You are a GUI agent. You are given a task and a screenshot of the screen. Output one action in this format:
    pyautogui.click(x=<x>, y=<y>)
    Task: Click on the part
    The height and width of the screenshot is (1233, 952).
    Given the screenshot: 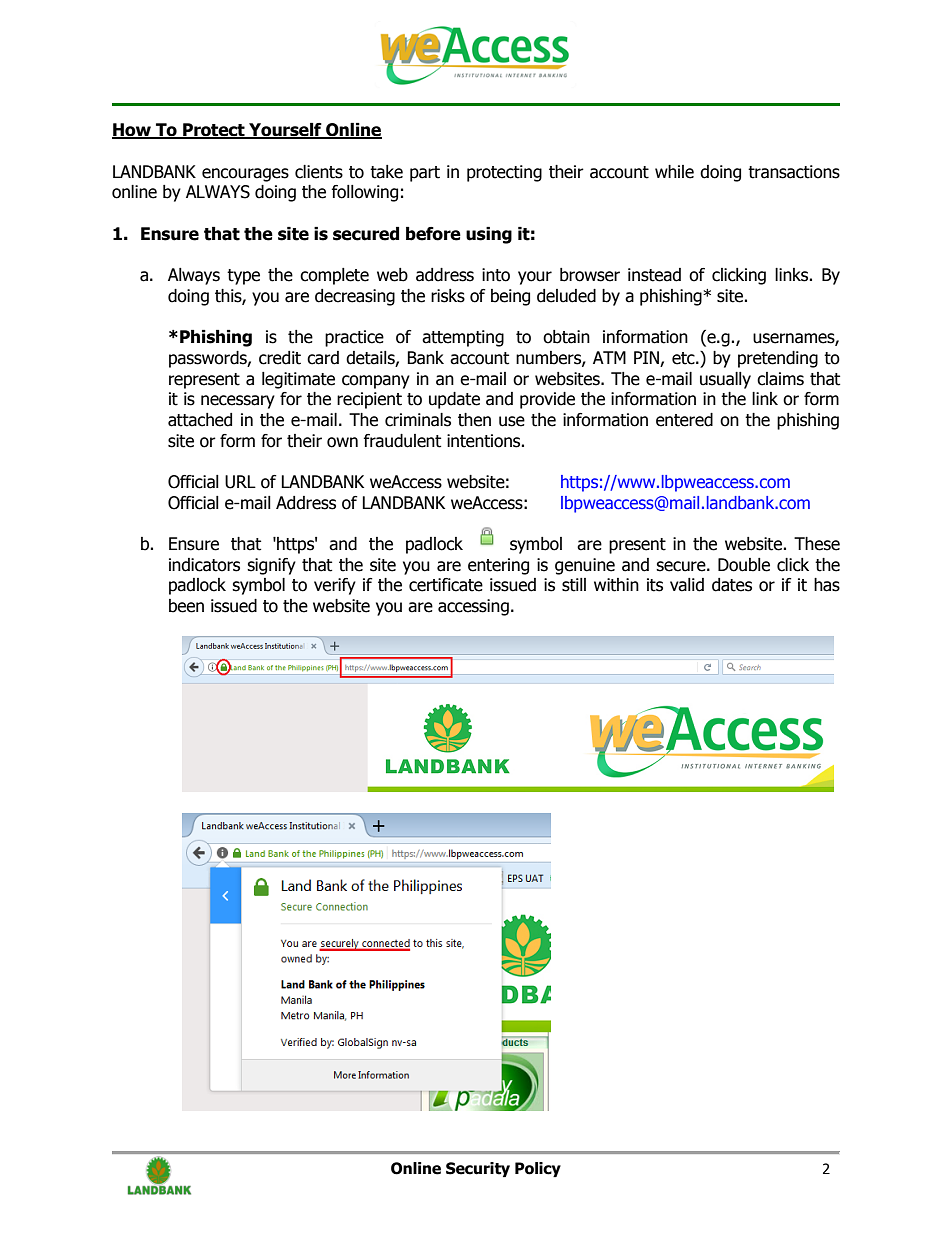 What is the action you would take?
    pyautogui.click(x=425, y=174)
